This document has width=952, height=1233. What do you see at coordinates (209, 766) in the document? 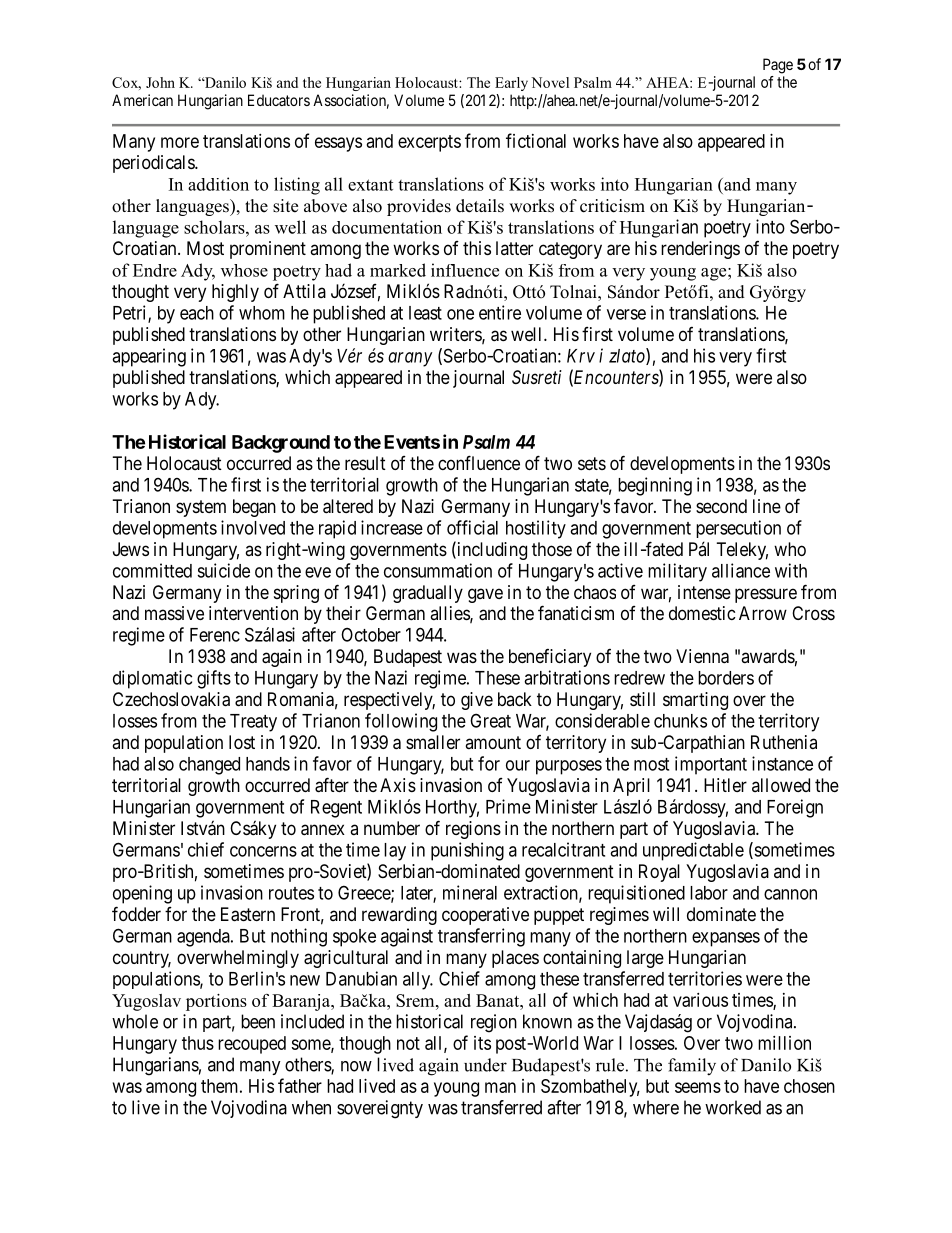
I see `changed` at bounding box center [209, 766].
